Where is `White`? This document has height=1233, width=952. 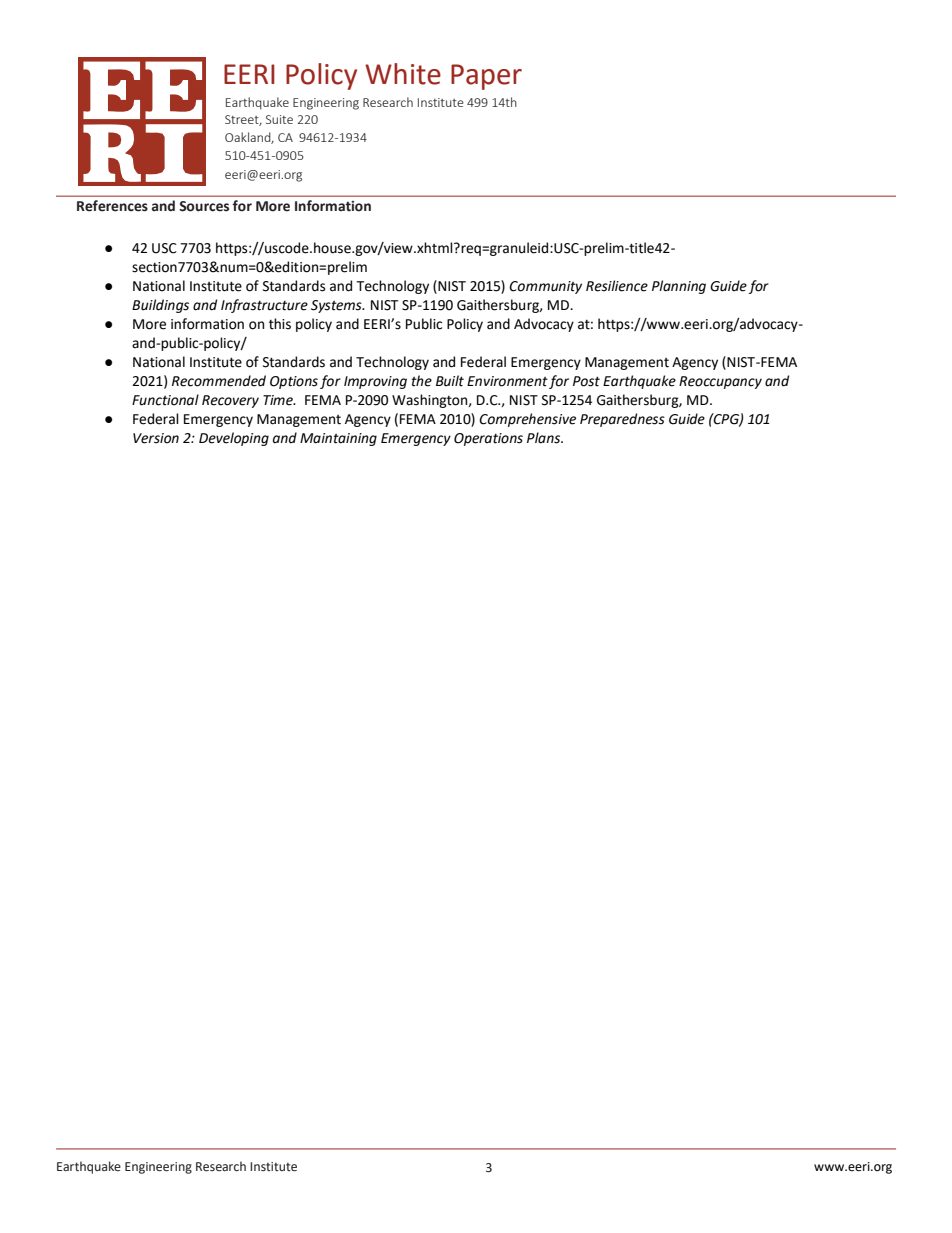
White is located at coordinates (403, 74).
